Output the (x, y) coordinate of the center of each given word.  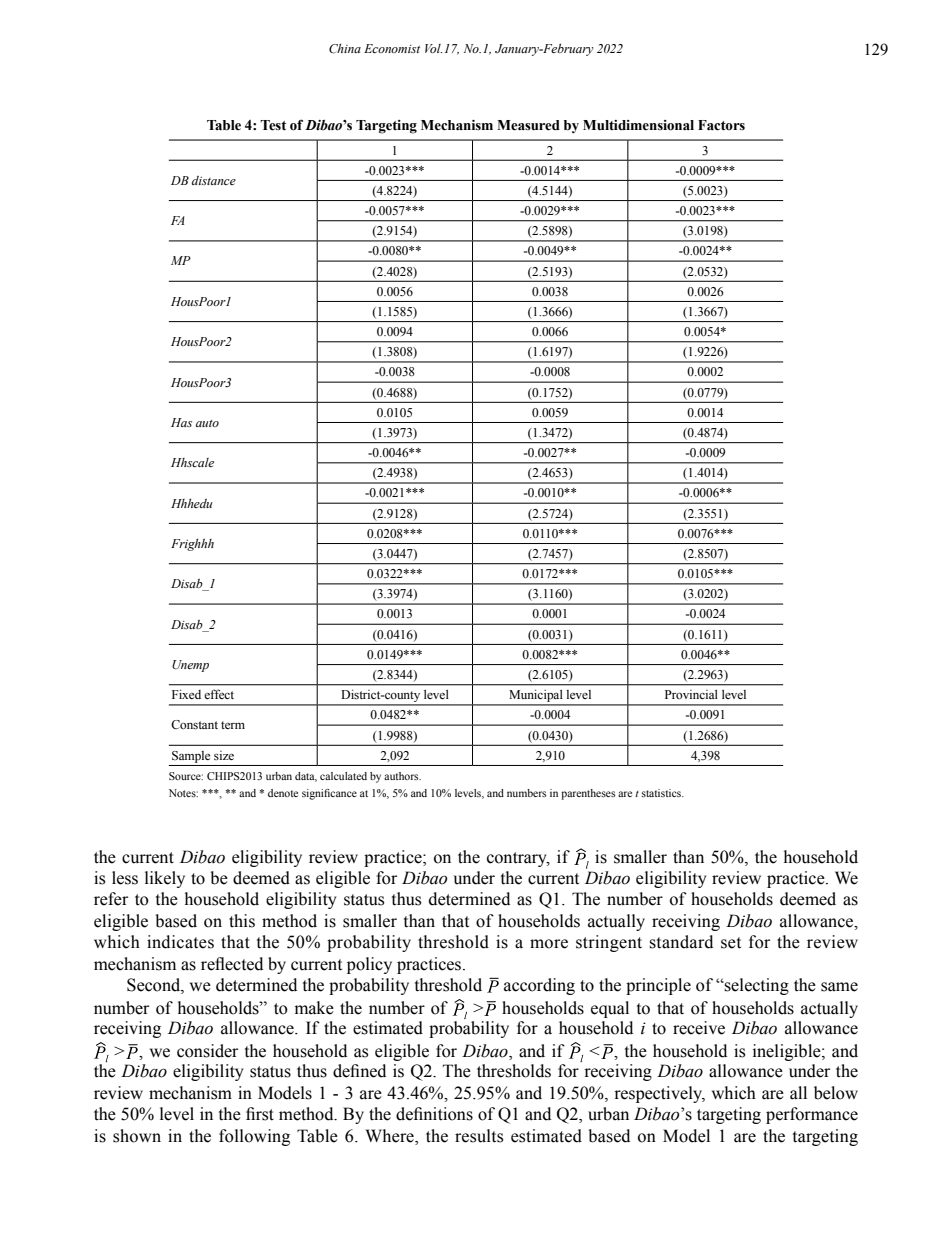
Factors (721, 125)
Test (273, 125)
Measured (528, 125)
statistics (662, 793)
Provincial (691, 694)
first (260, 1114)
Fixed (186, 694)
